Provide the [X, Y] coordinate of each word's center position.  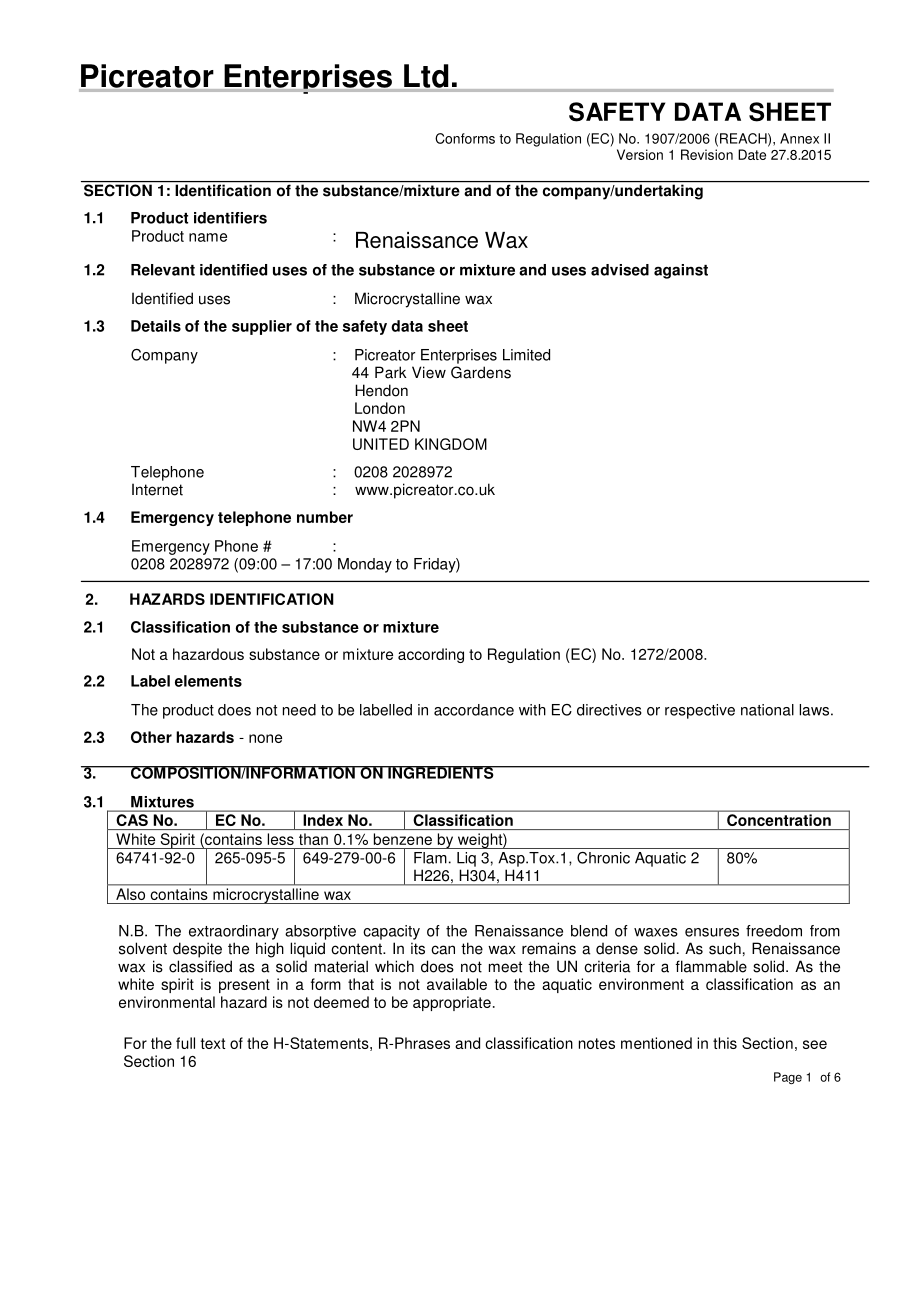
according [431, 655]
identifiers [230, 218]
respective [700, 711]
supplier [262, 327]
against [681, 271]
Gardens [481, 372]
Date [752, 154]
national [767, 710]
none [265, 738]
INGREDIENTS [441, 772]
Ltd [426, 76]
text [212, 1043]
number [325, 517]
